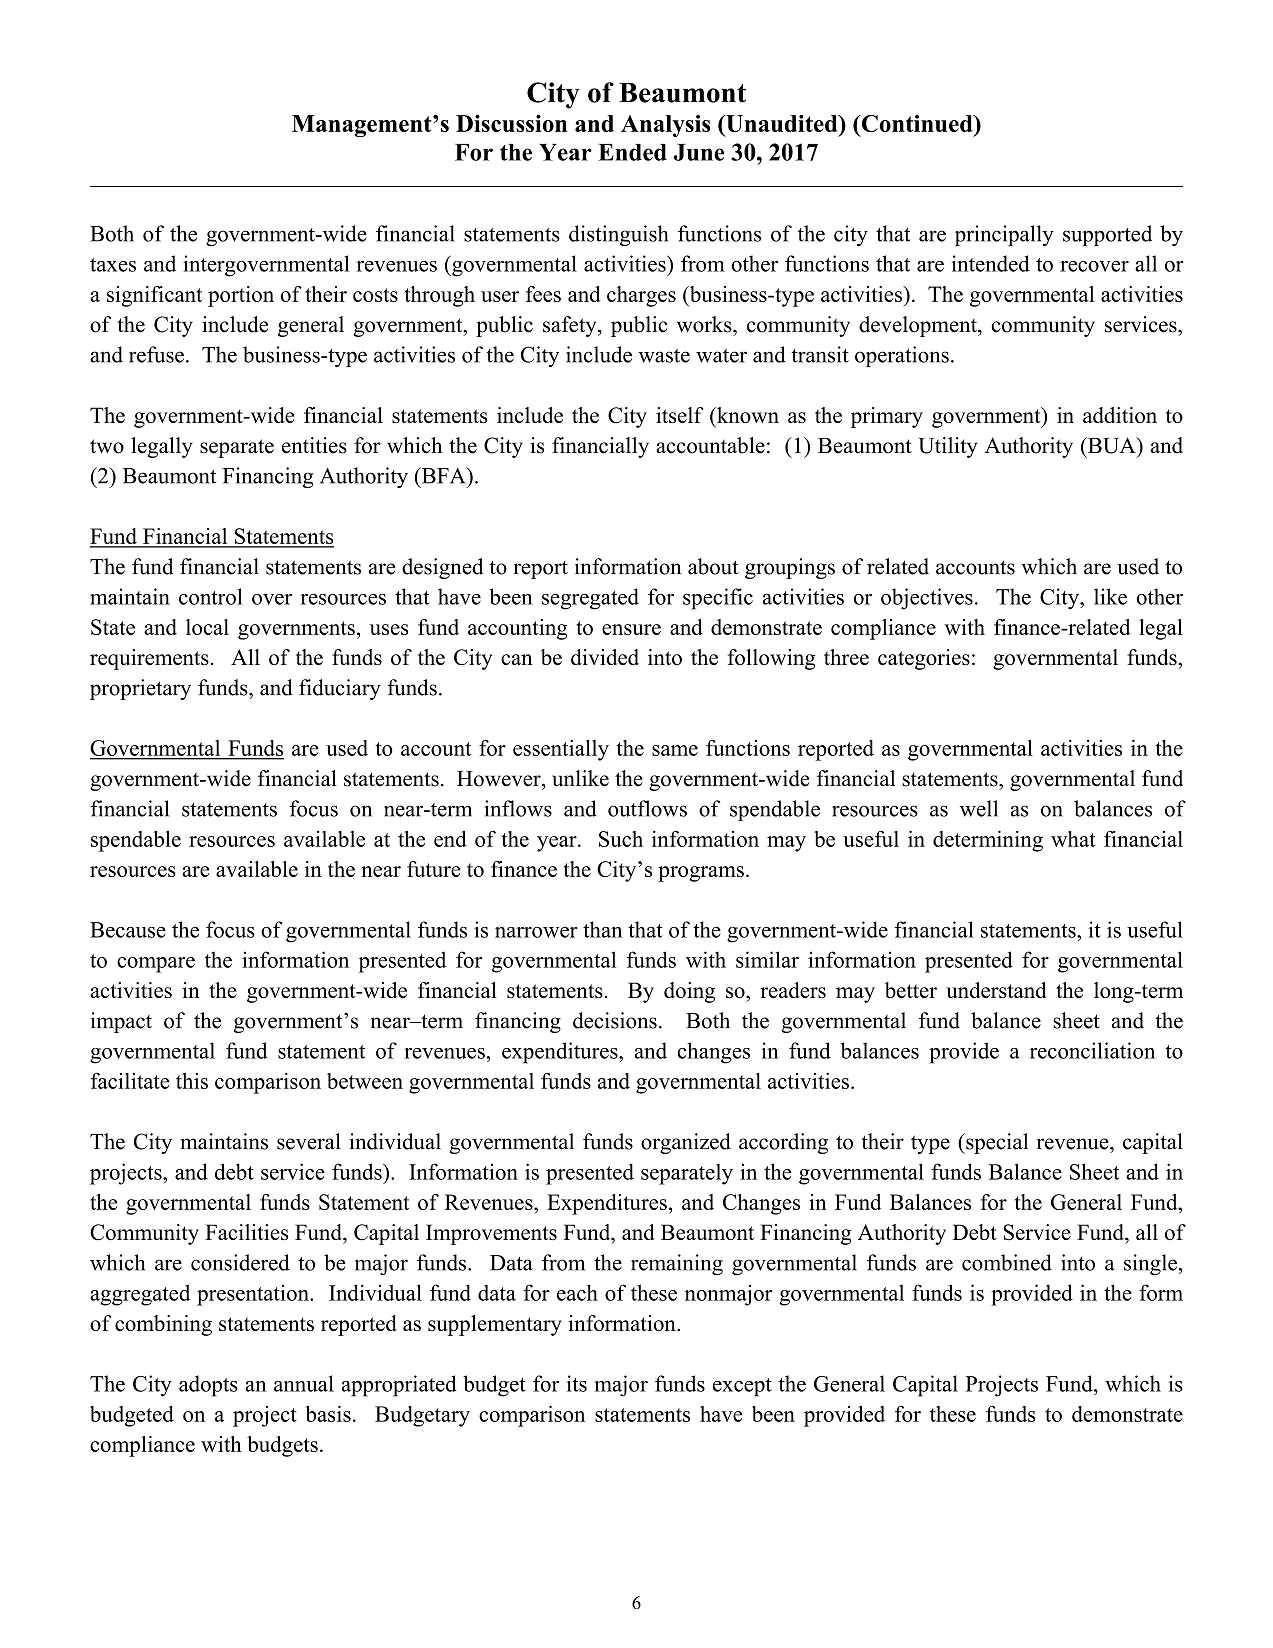 The width and height of the screenshot is (1273, 1648). Describe the element at coordinates (665, 126) in the screenshot. I see `Analysis` at that location.
